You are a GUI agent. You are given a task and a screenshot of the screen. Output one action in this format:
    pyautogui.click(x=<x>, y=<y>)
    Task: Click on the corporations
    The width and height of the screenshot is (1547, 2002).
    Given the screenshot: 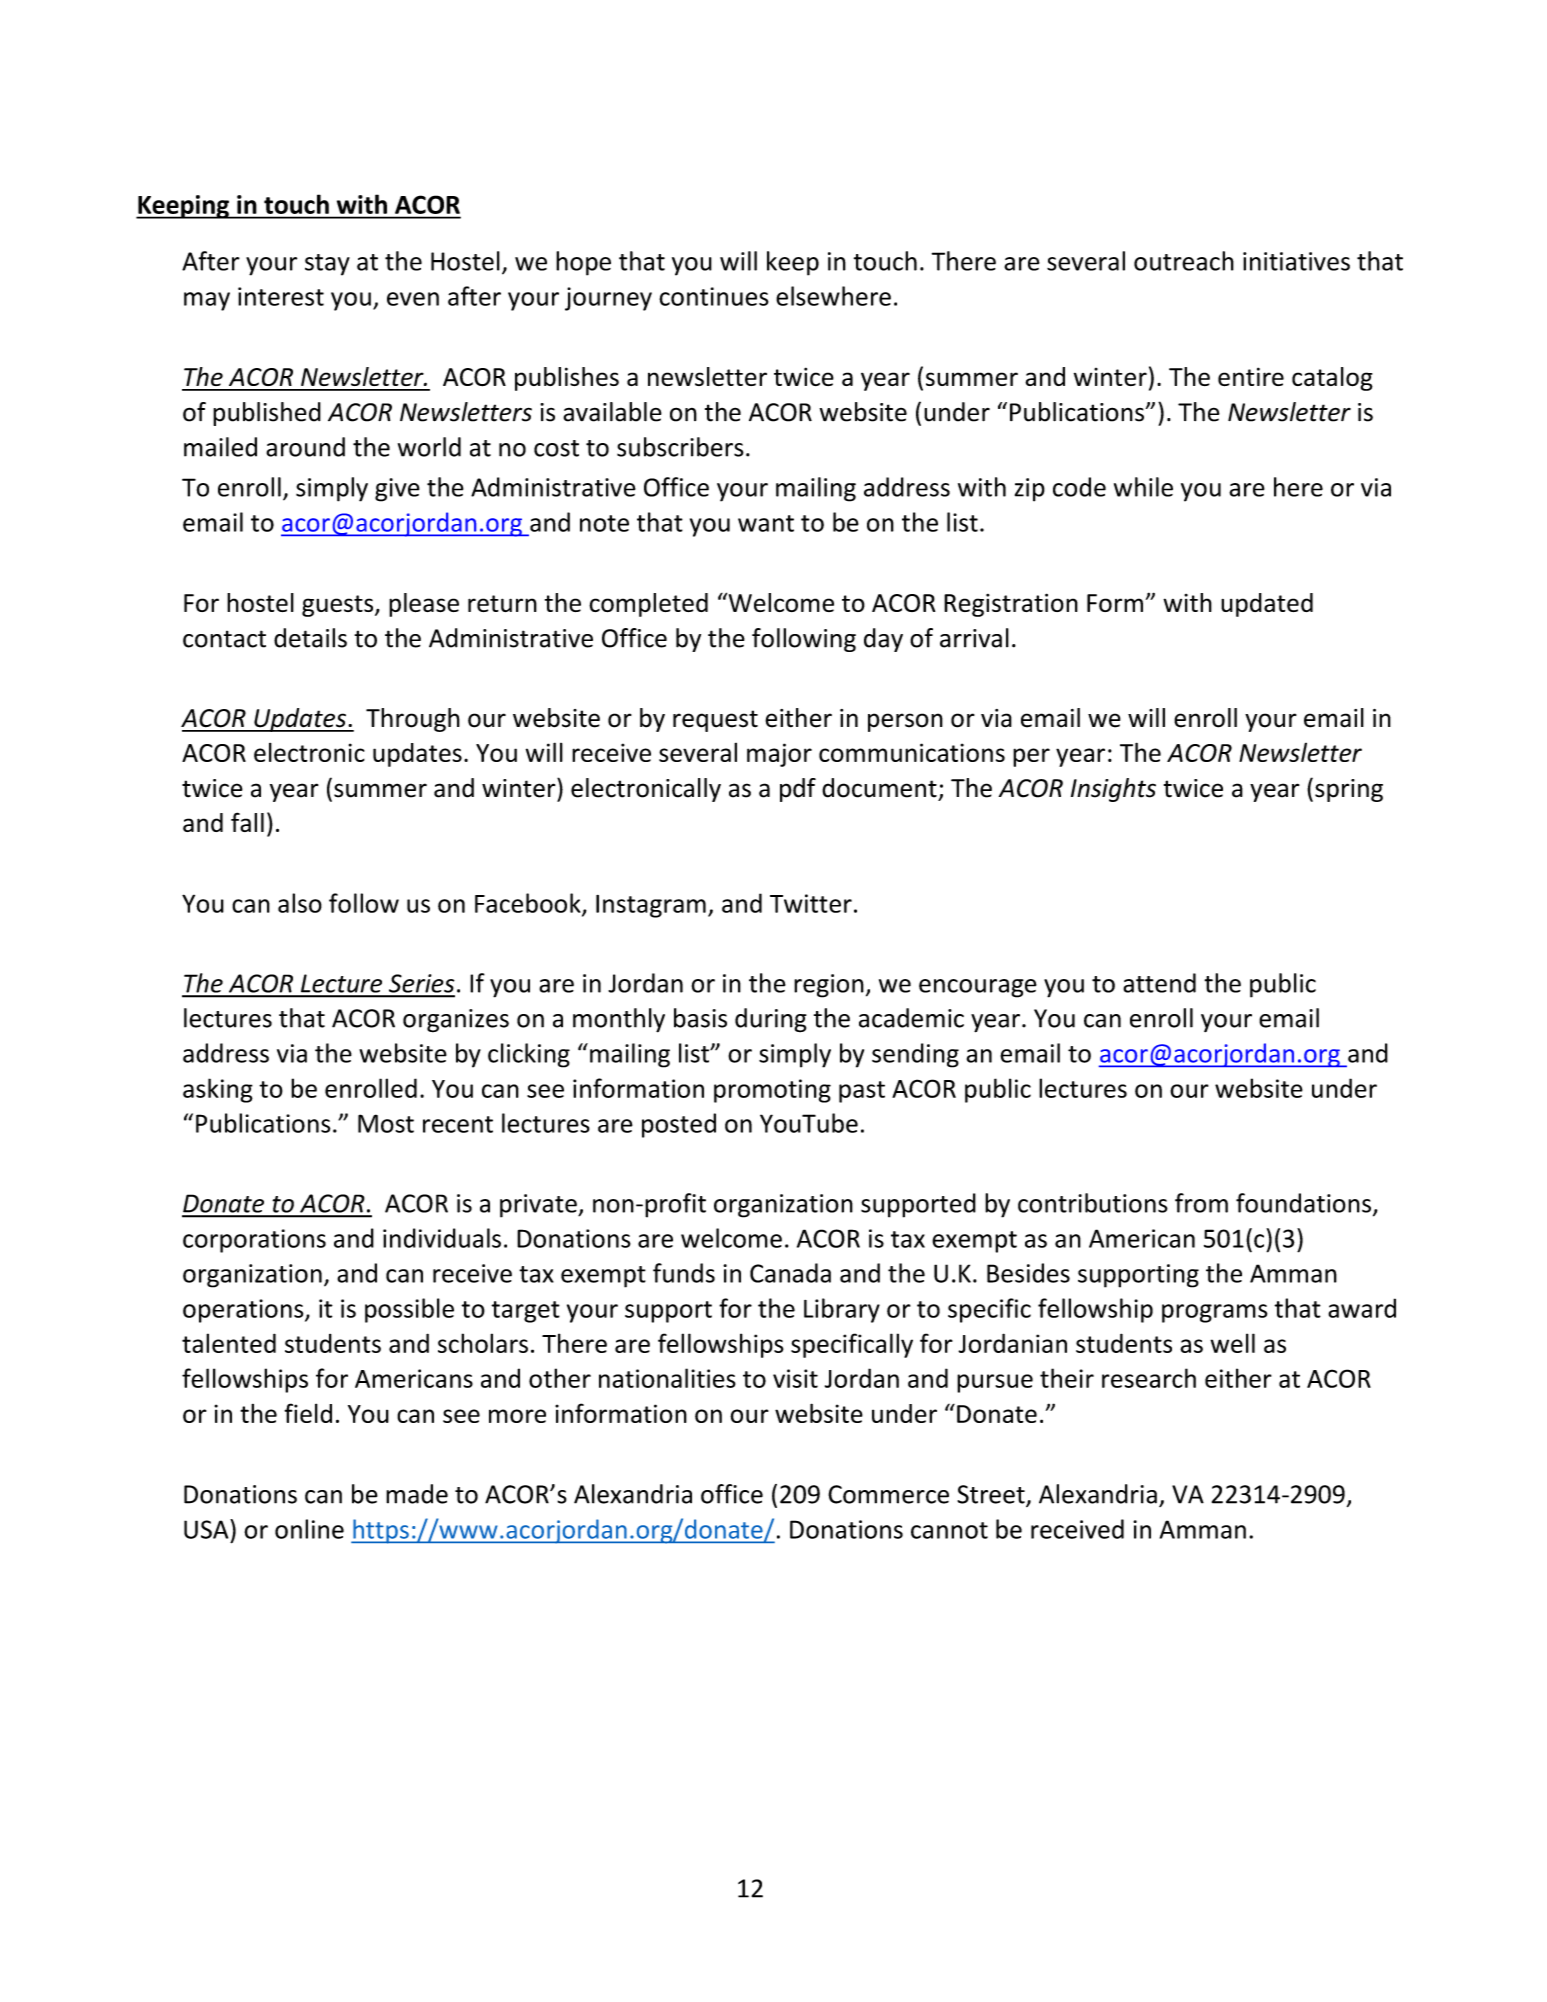 What is the action you would take?
    pyautogui.click(x=254, y=1241)
